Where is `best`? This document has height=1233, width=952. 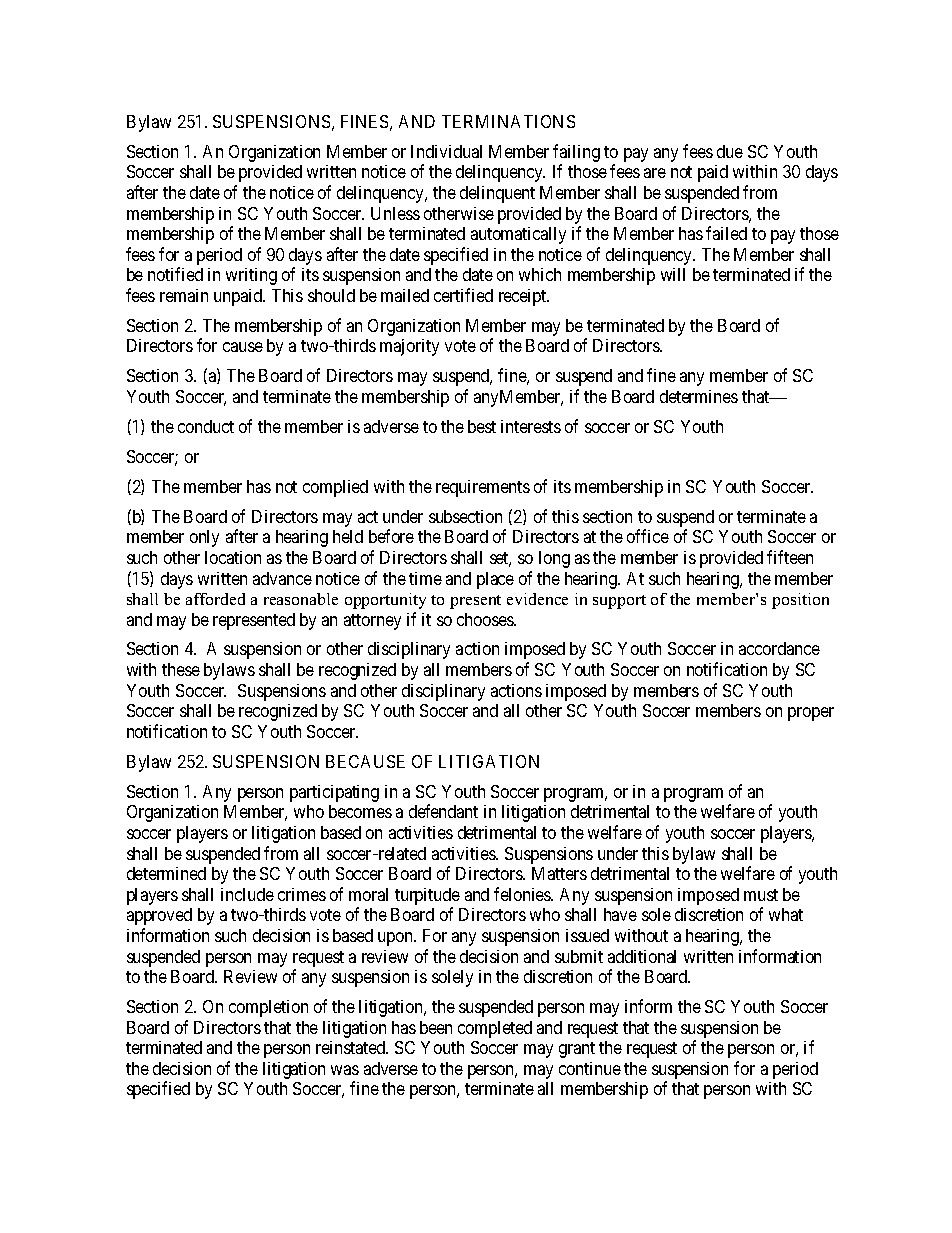
best is located at coordinates (482, 426).
